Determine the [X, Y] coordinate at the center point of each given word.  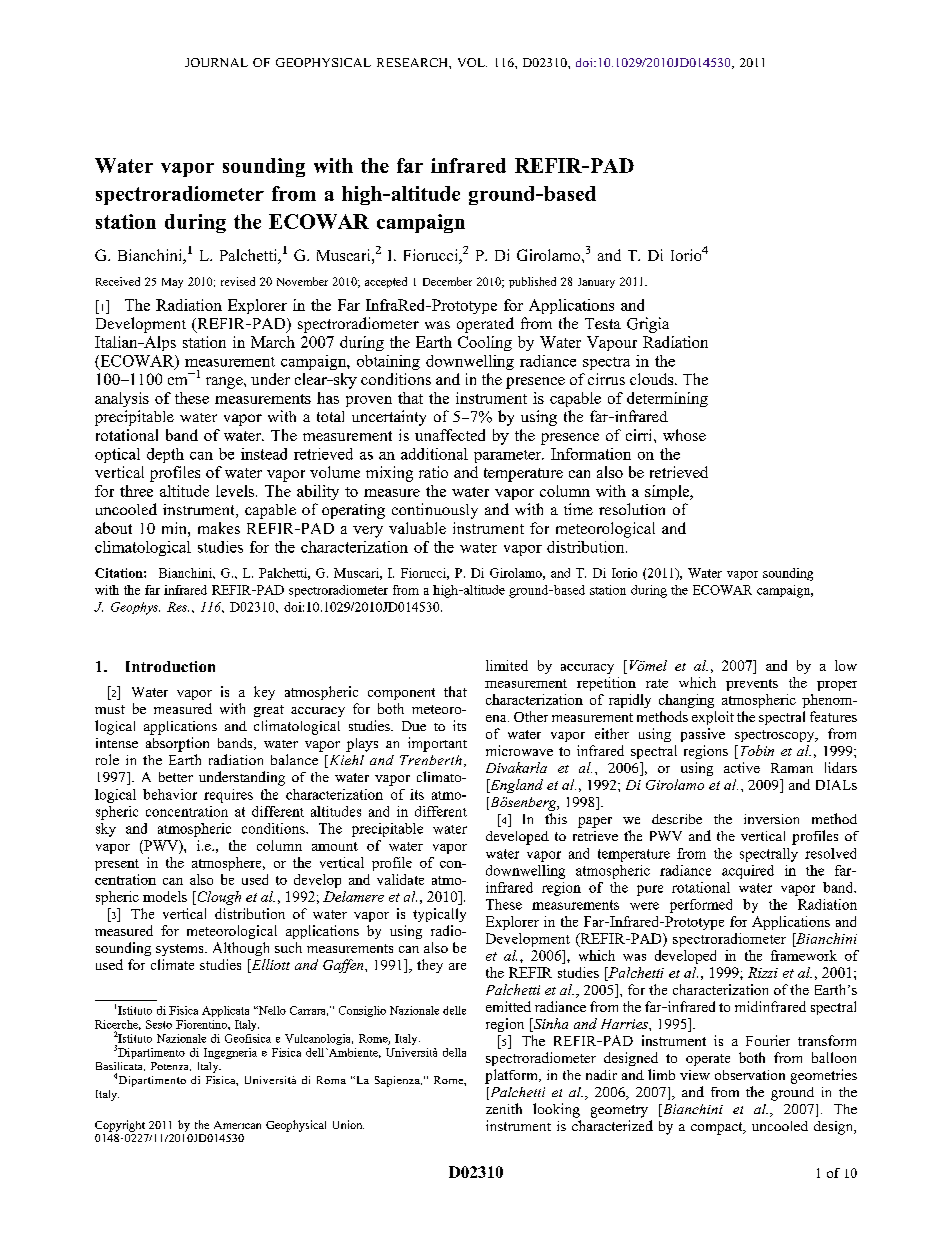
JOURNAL [216, 62]
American [237, 1125]
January [596, 283]
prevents [752, 685]
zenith [504, 1108]
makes [219, 528]
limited [507, 665]
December [447, 281]
